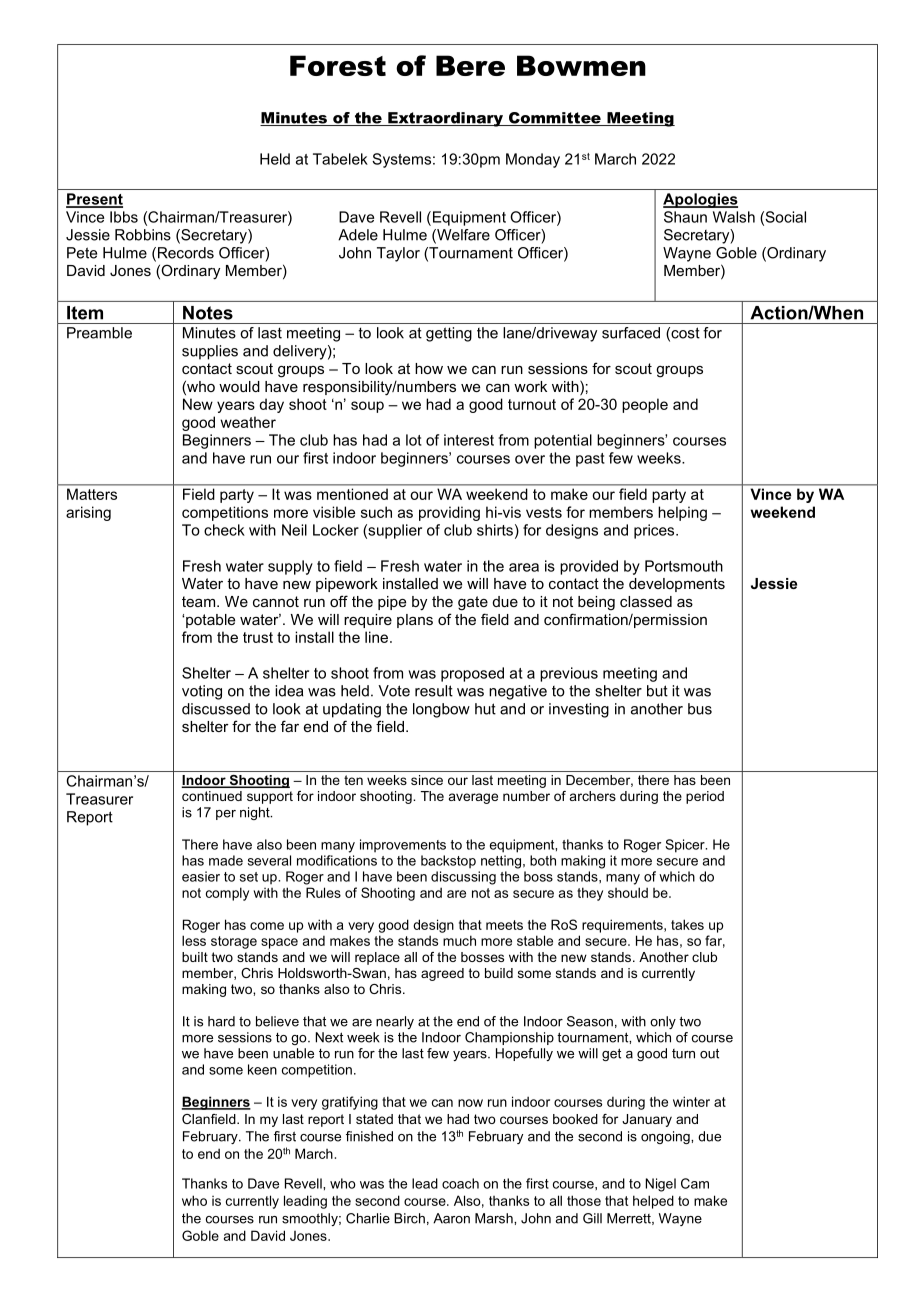 This screenshot has width=924, height=1308. Describe the element at coordinates (338, 65) in the screenshot. I see `Forest` at that location.
